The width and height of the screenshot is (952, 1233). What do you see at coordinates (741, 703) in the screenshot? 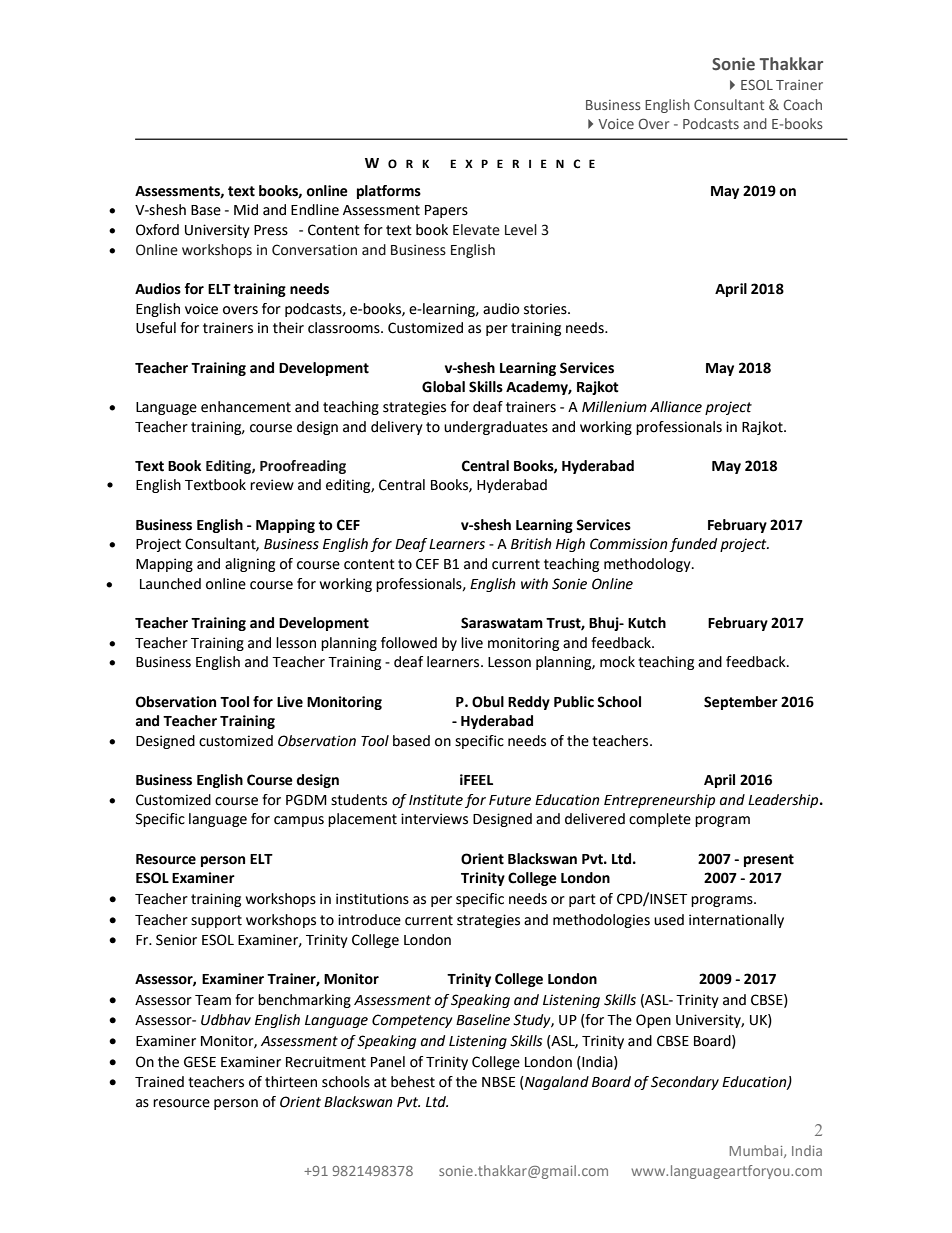
I see `September` at bounding box center [741, 703].
